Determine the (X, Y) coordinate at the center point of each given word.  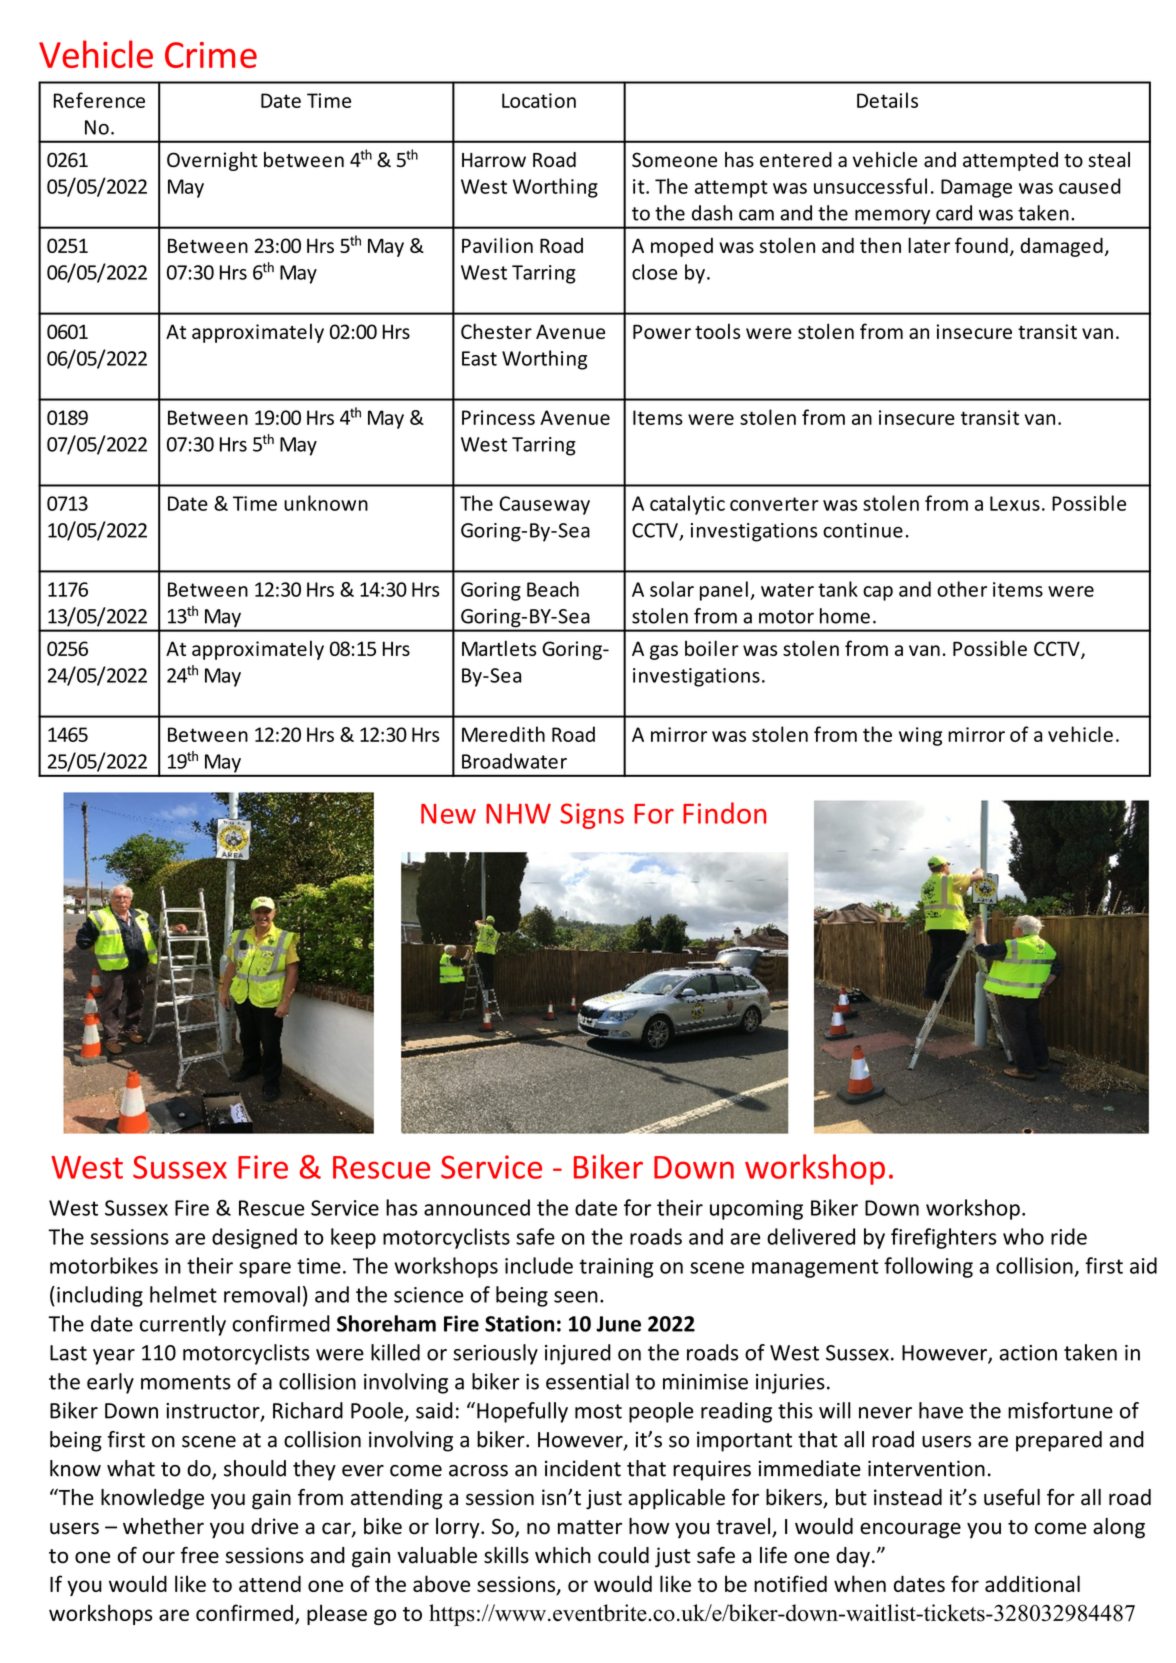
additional (1032, 1583)
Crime (211, 55)
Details (887, 100)
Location (539, 100)
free (200, 1555)
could (623, 1555)
